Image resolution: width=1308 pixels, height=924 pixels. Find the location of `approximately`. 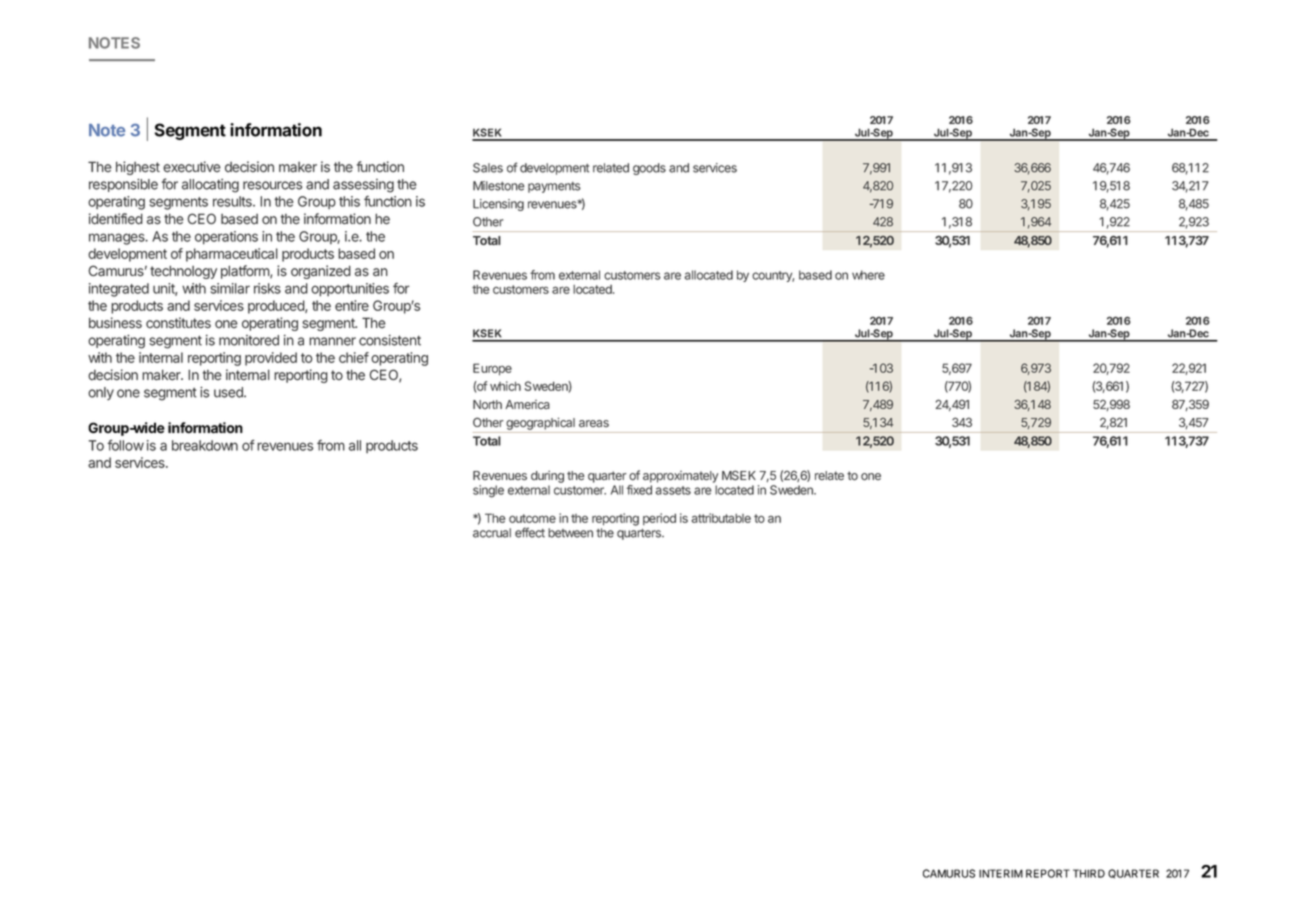

approximately is located at coordinates (680, 477).
